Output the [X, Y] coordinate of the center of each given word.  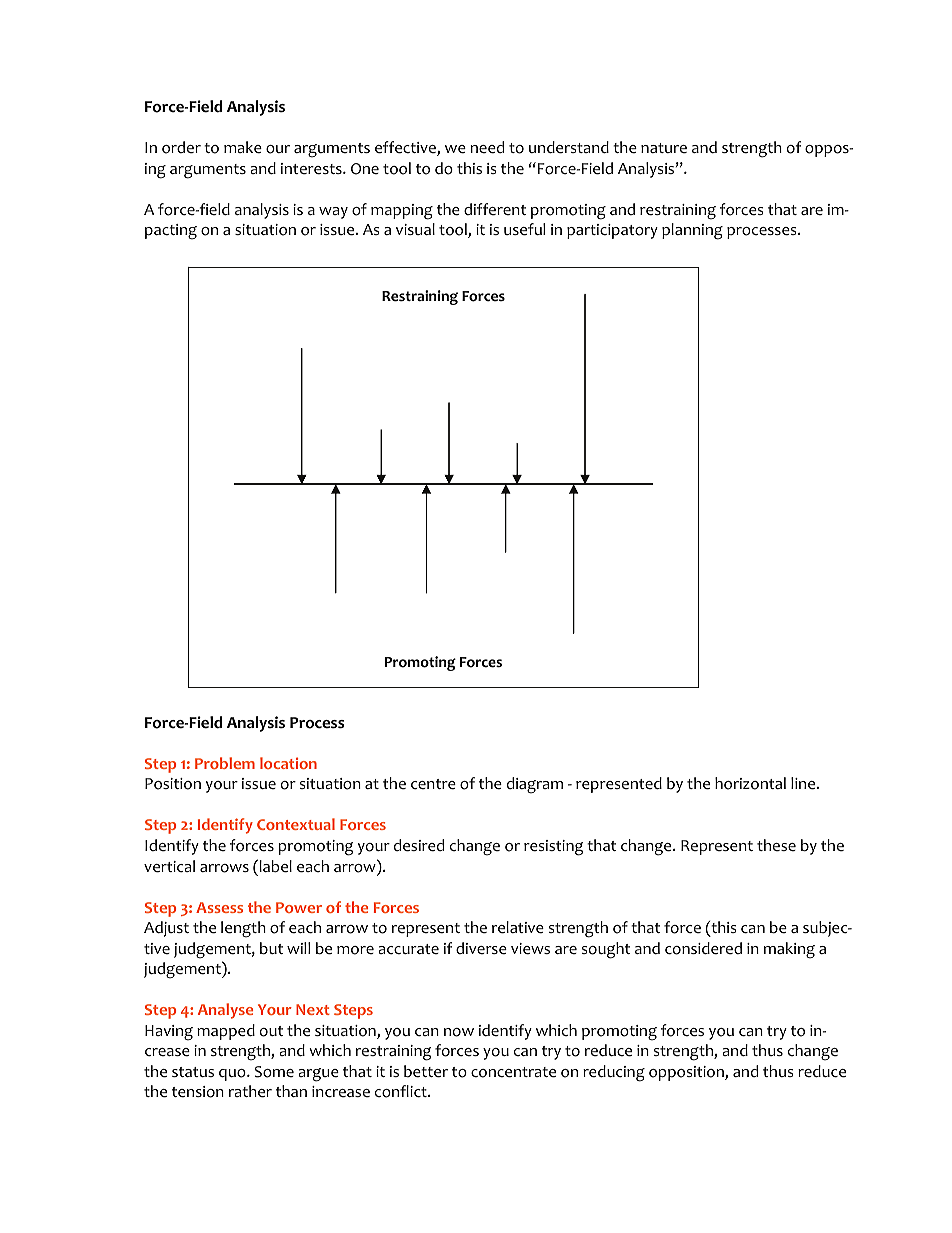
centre [433, 784]
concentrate [513, 1072]
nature [664, 148]
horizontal [750, 783]
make [243, 147]
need [487, 147]
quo [233, 1075]
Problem [225, 763]
